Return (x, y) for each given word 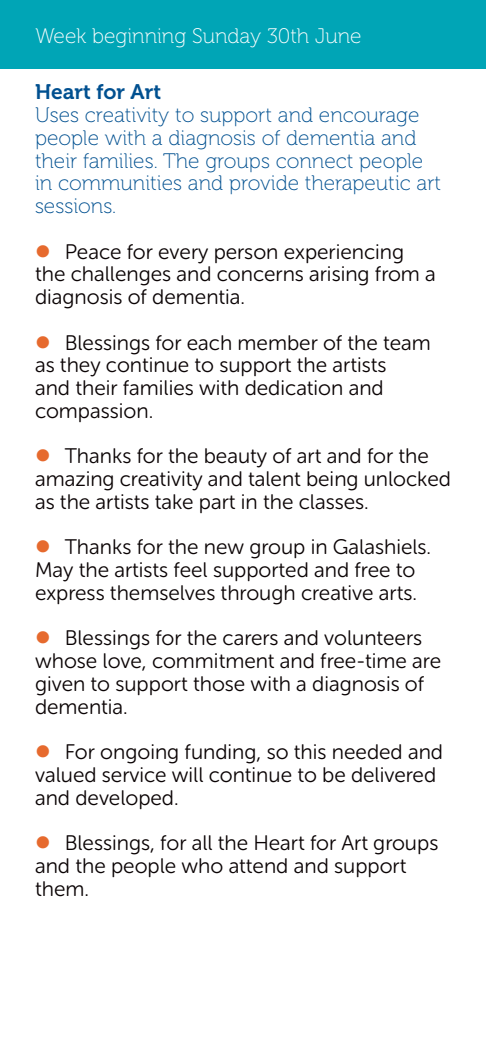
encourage (369, 119)
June (337, 35)
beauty (236, 458)
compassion (92, 412)
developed (124, 799)
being (332, 481)
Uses (57, 114)
